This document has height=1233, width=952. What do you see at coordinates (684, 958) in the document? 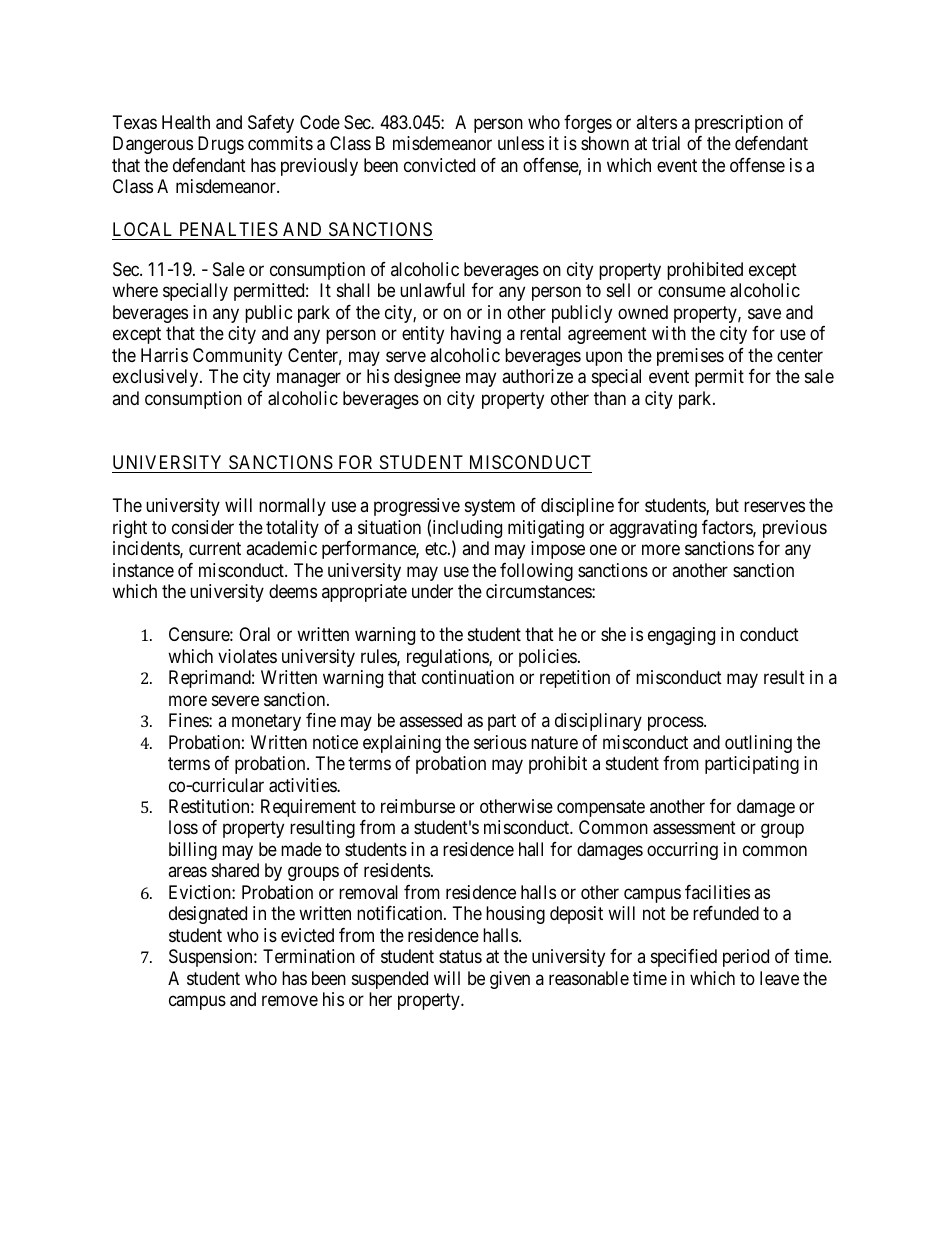
I see `specified` at bounding box center [684, 958].
